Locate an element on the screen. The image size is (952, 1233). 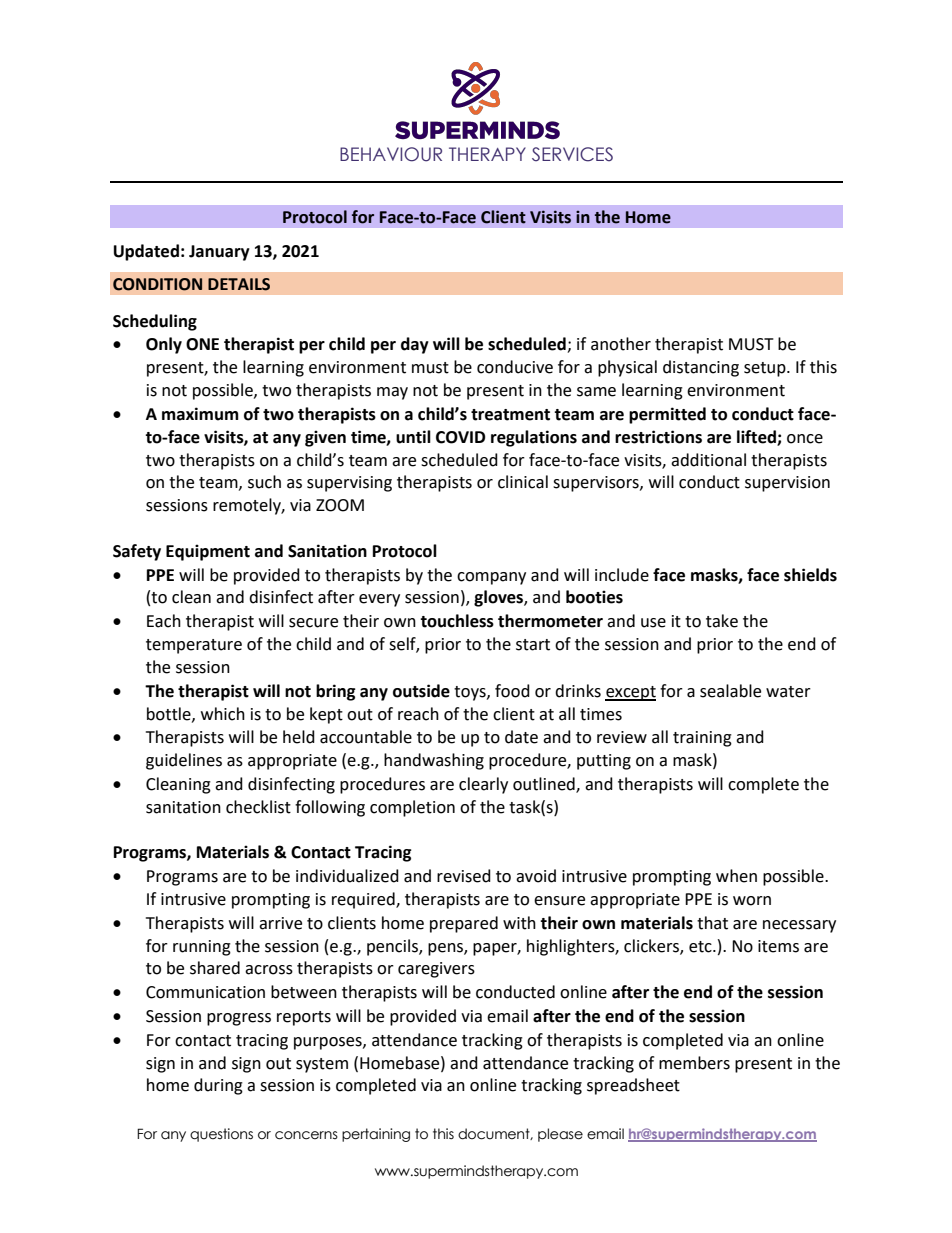
please is located at coordinates (560, 1135).
